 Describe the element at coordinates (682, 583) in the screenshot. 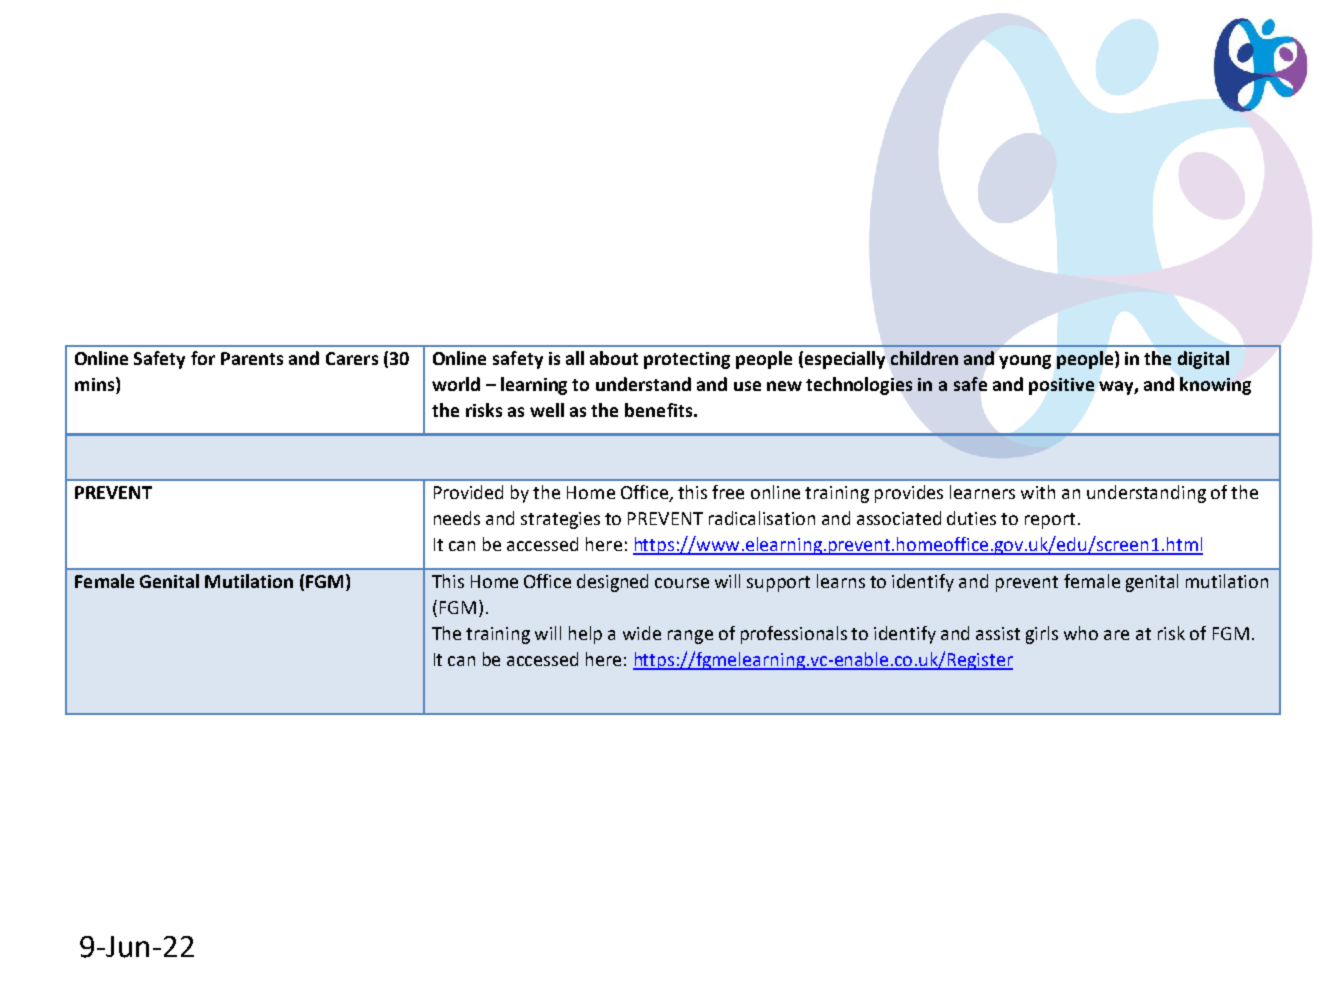

I see `course` at that location.
